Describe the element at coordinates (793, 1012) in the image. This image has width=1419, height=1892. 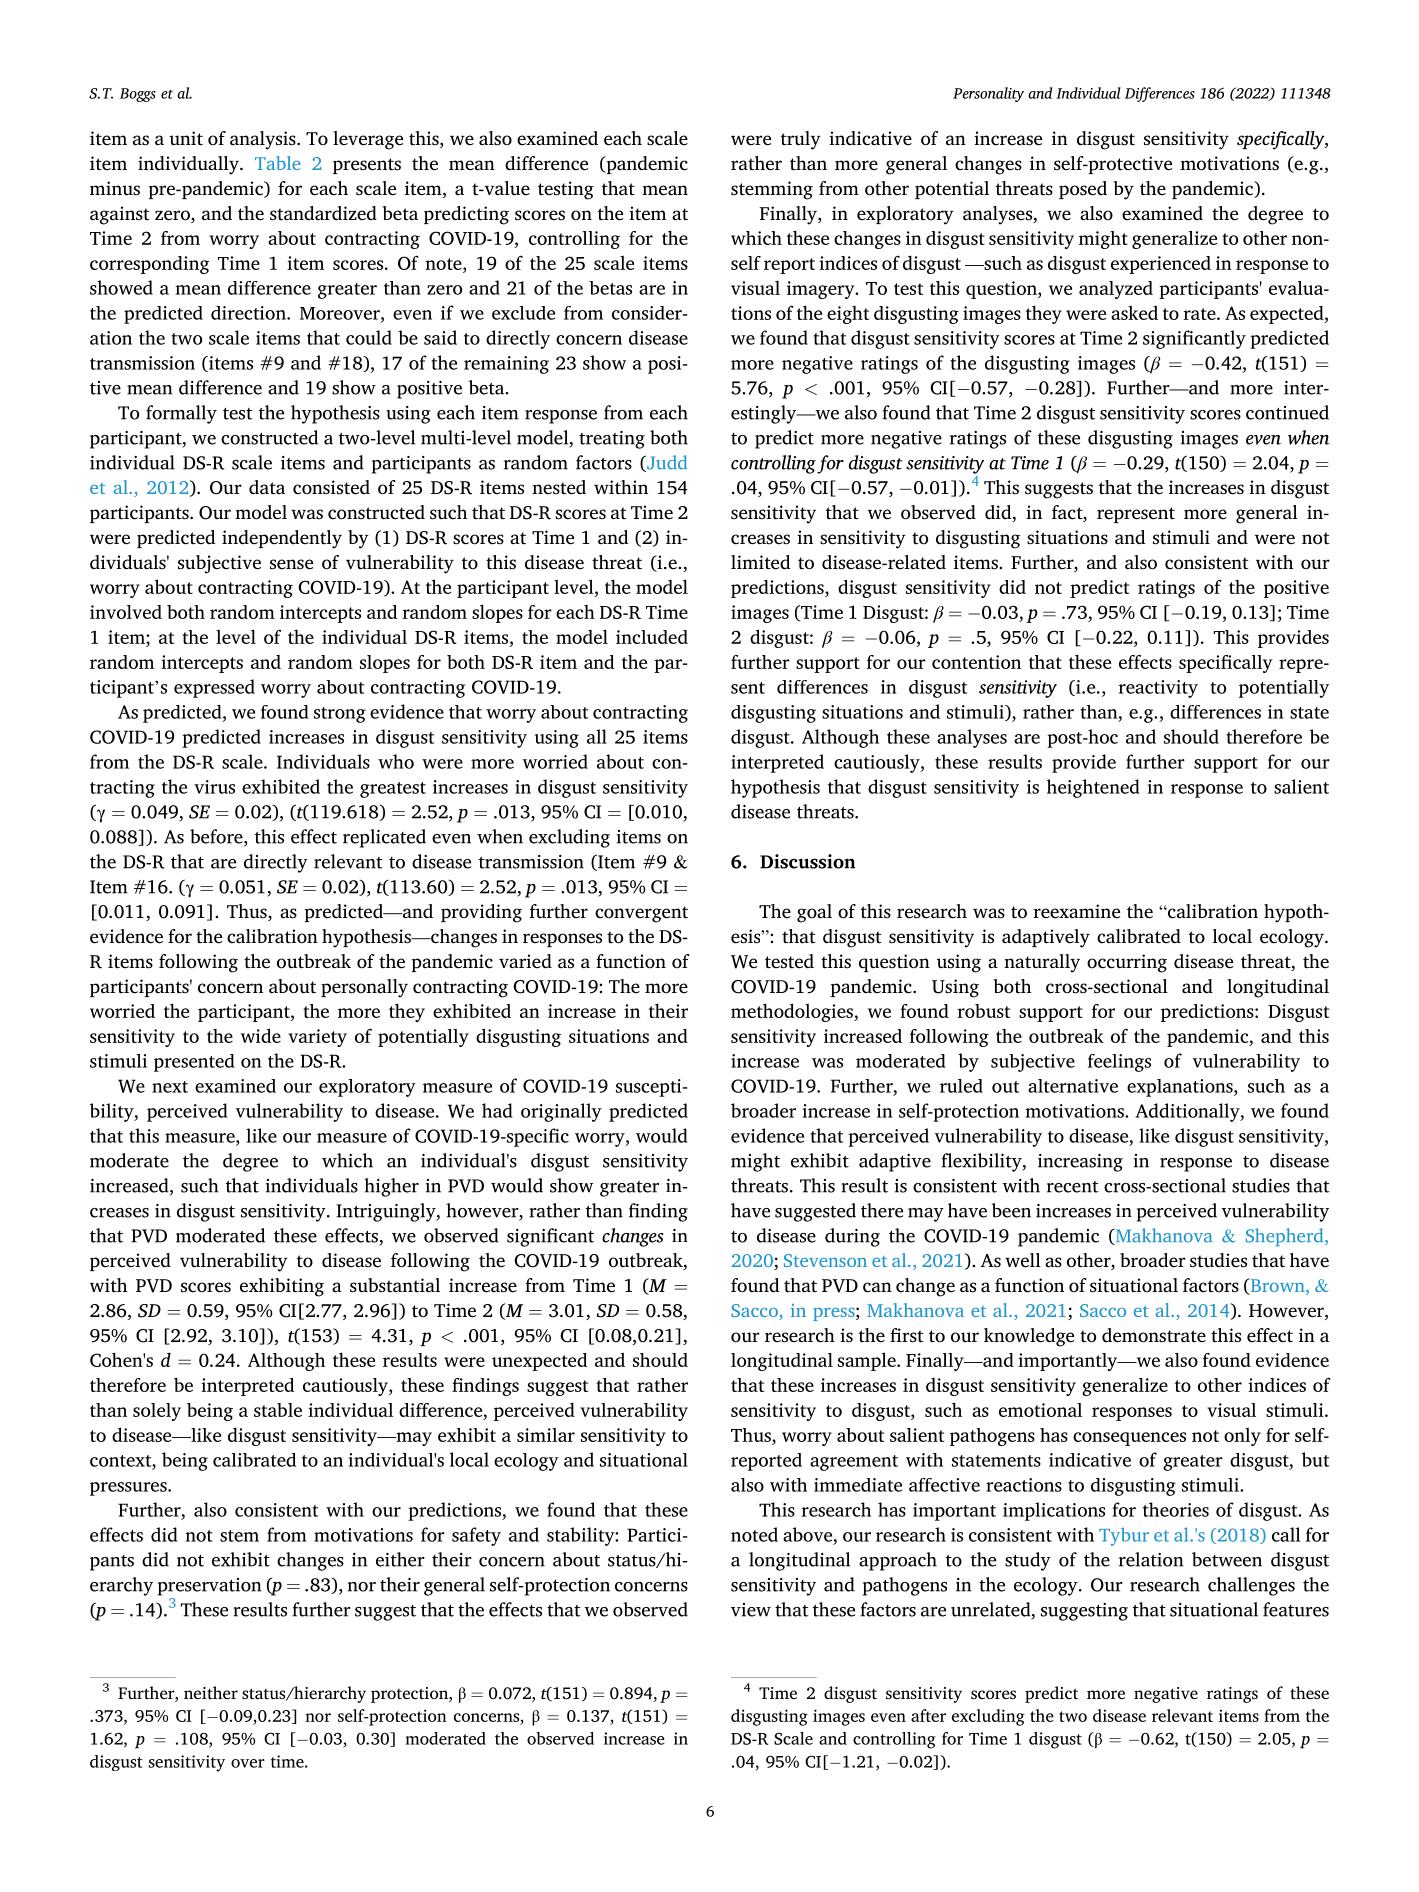
I see `methodologies` at that location.
